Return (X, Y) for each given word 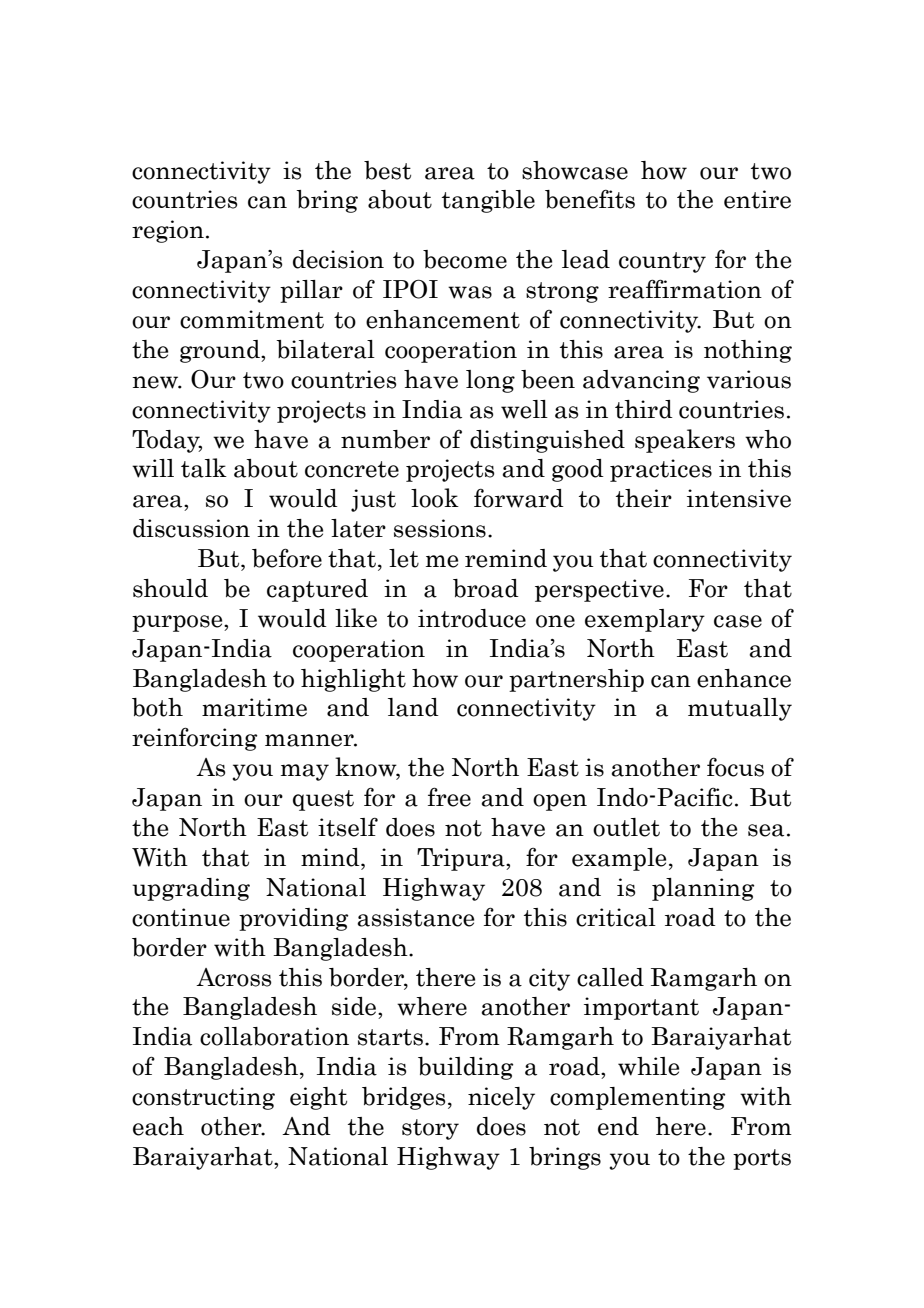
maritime (254, 707)
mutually (740, 709)
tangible (488, 201)
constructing (203, 1098)
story (430, 1129)
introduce (472, 618)
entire (757, 199)
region (168, 231)
